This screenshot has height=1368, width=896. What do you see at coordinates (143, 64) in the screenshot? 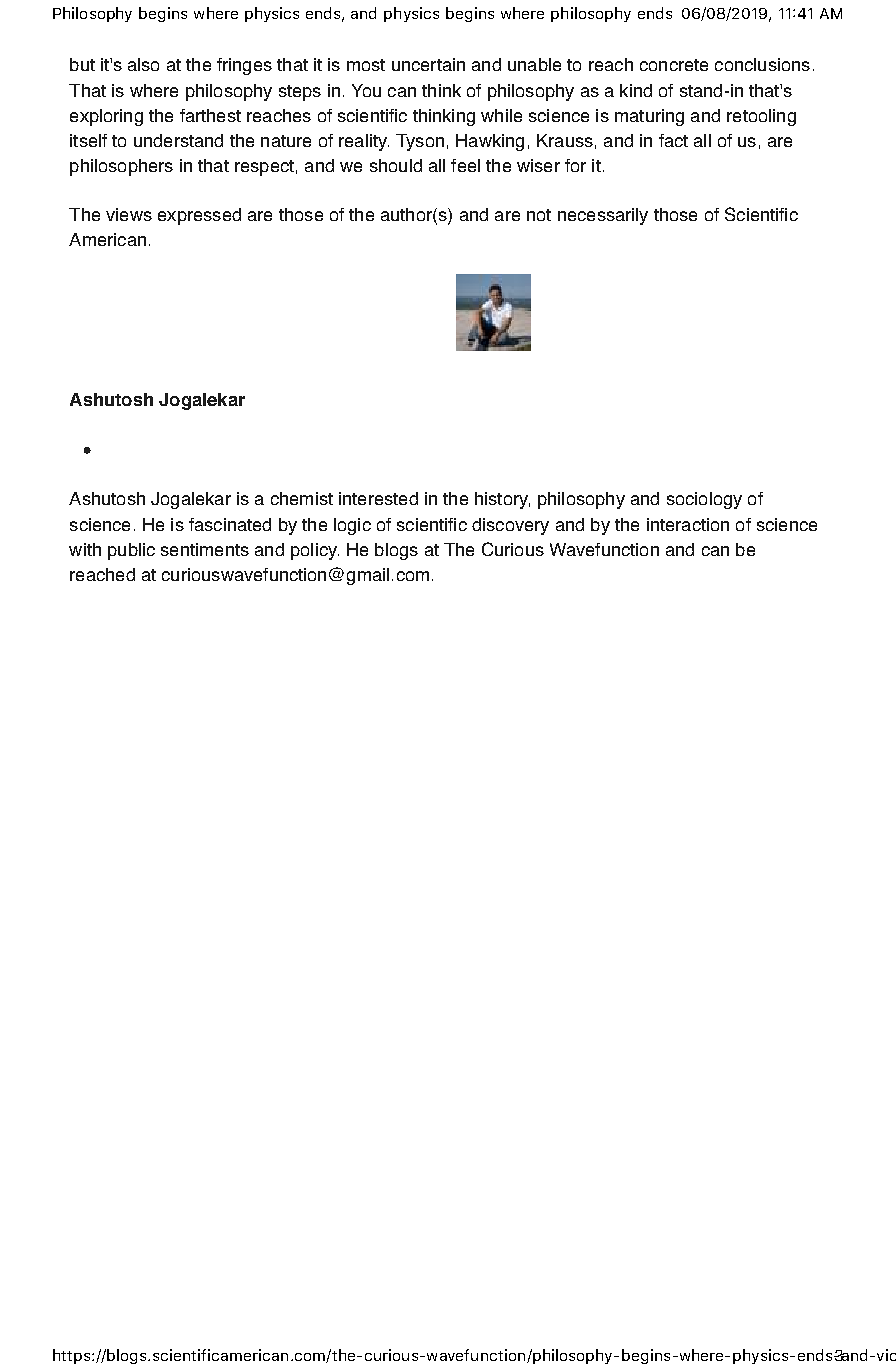
I see `also` at bounding box center [143, 64].
